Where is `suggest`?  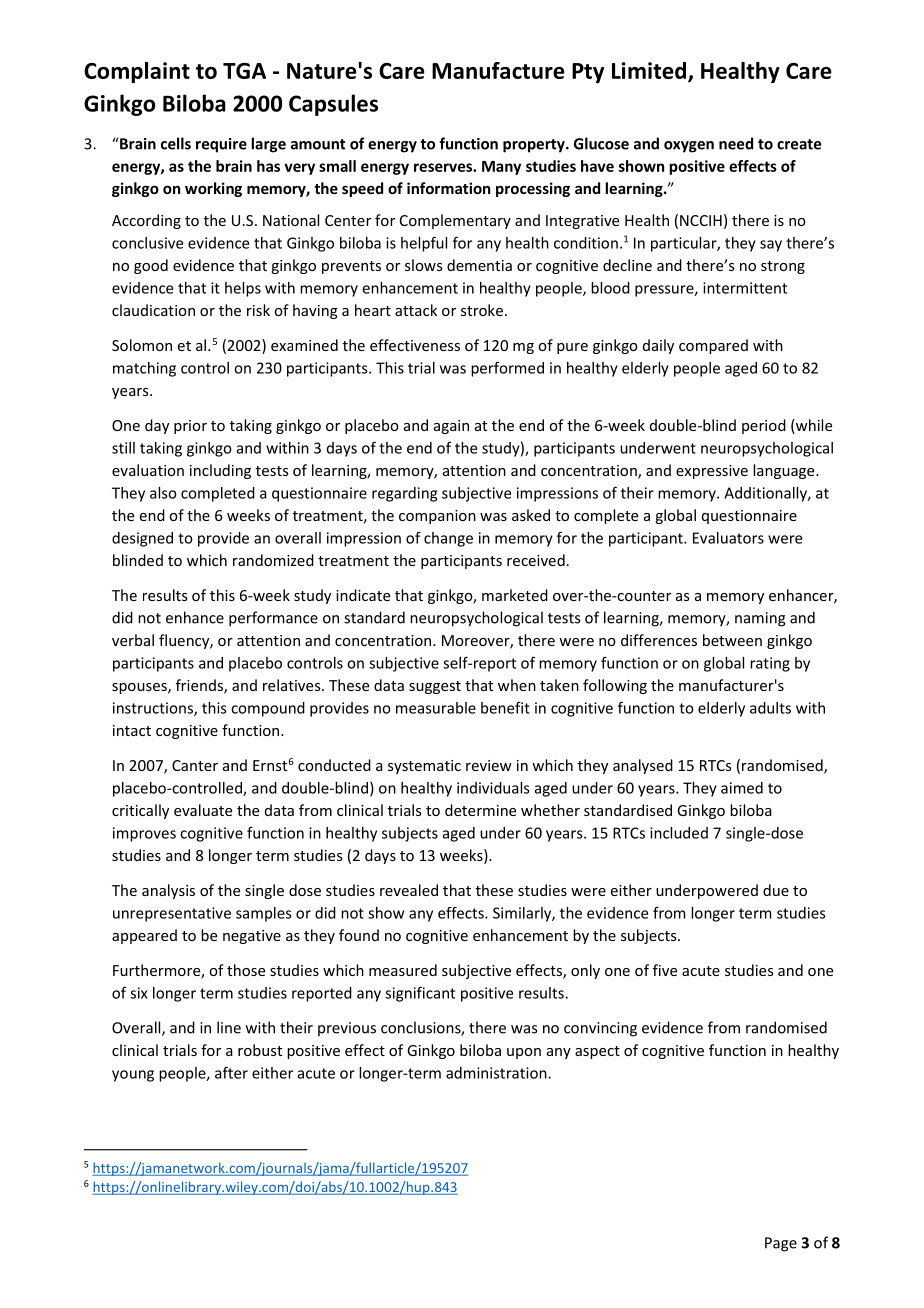 suggest is located at coordinates (435, 687).
